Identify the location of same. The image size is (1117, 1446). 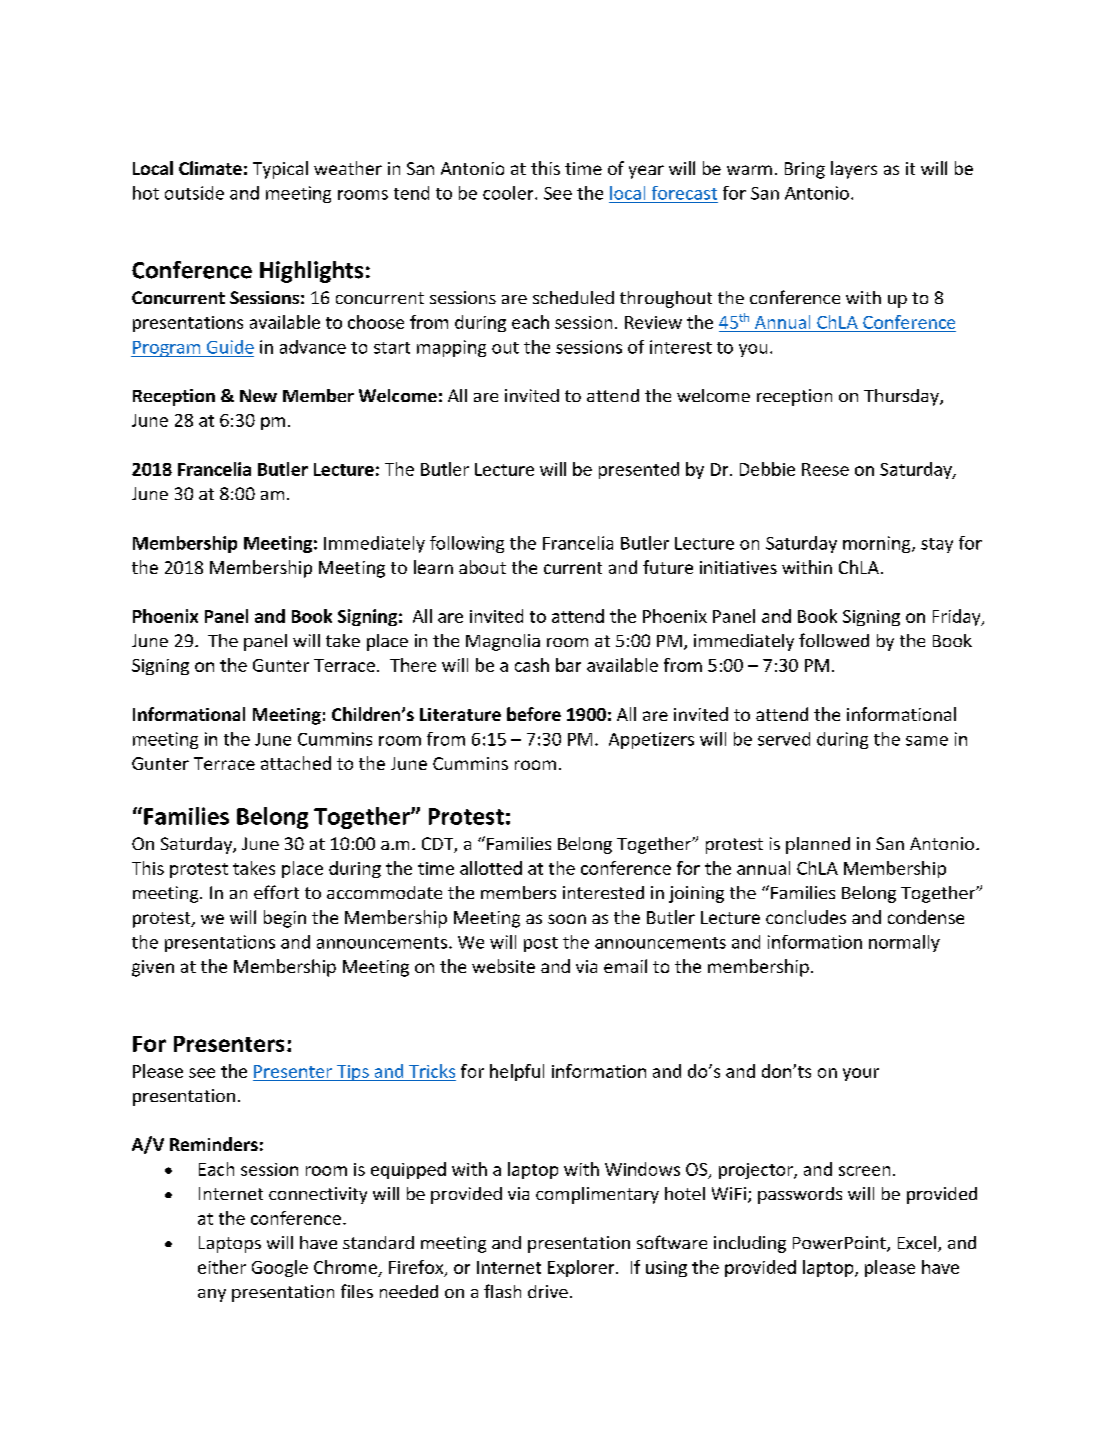
(927, 741).
